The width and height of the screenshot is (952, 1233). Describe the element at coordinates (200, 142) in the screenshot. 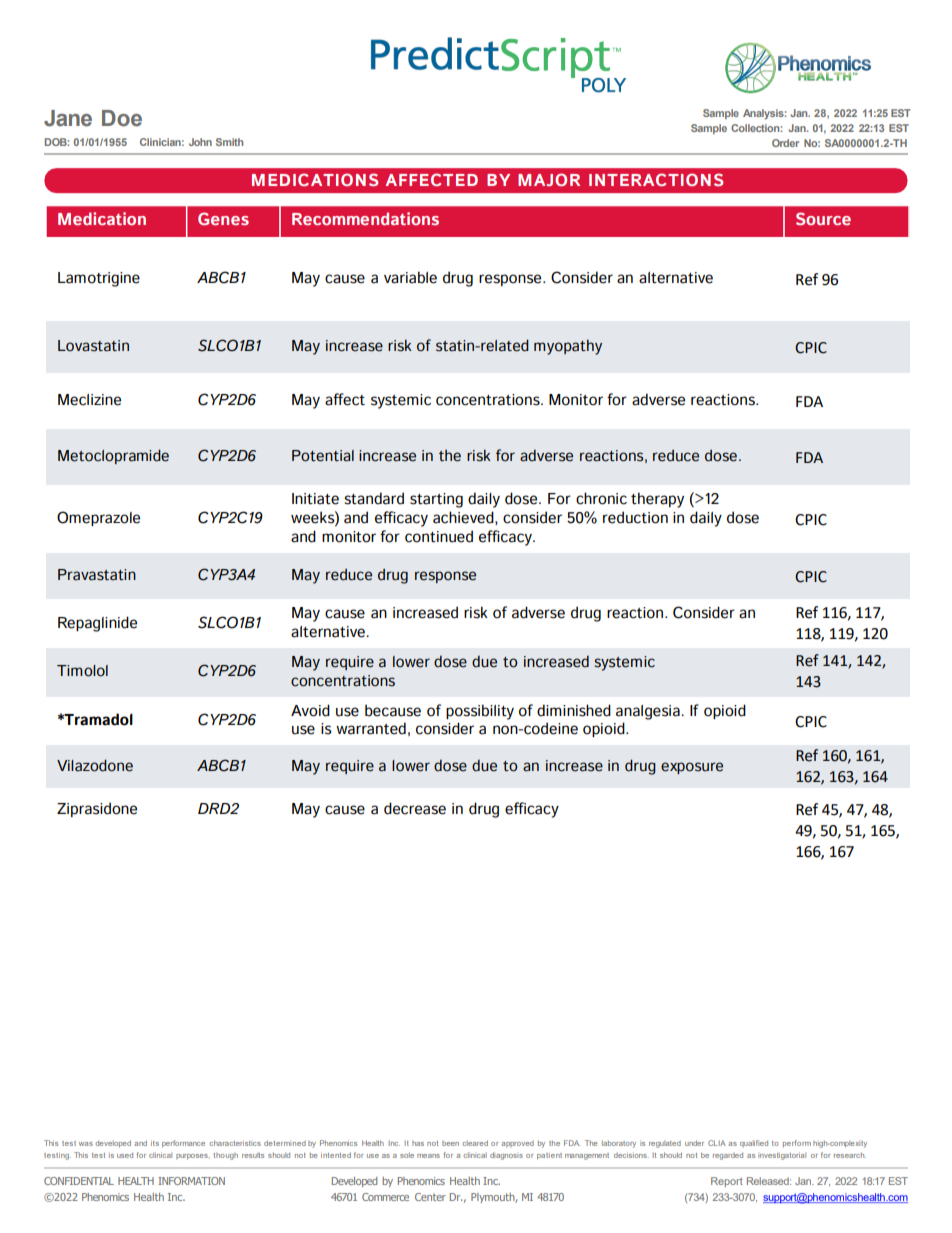

I see `John` at that location.
